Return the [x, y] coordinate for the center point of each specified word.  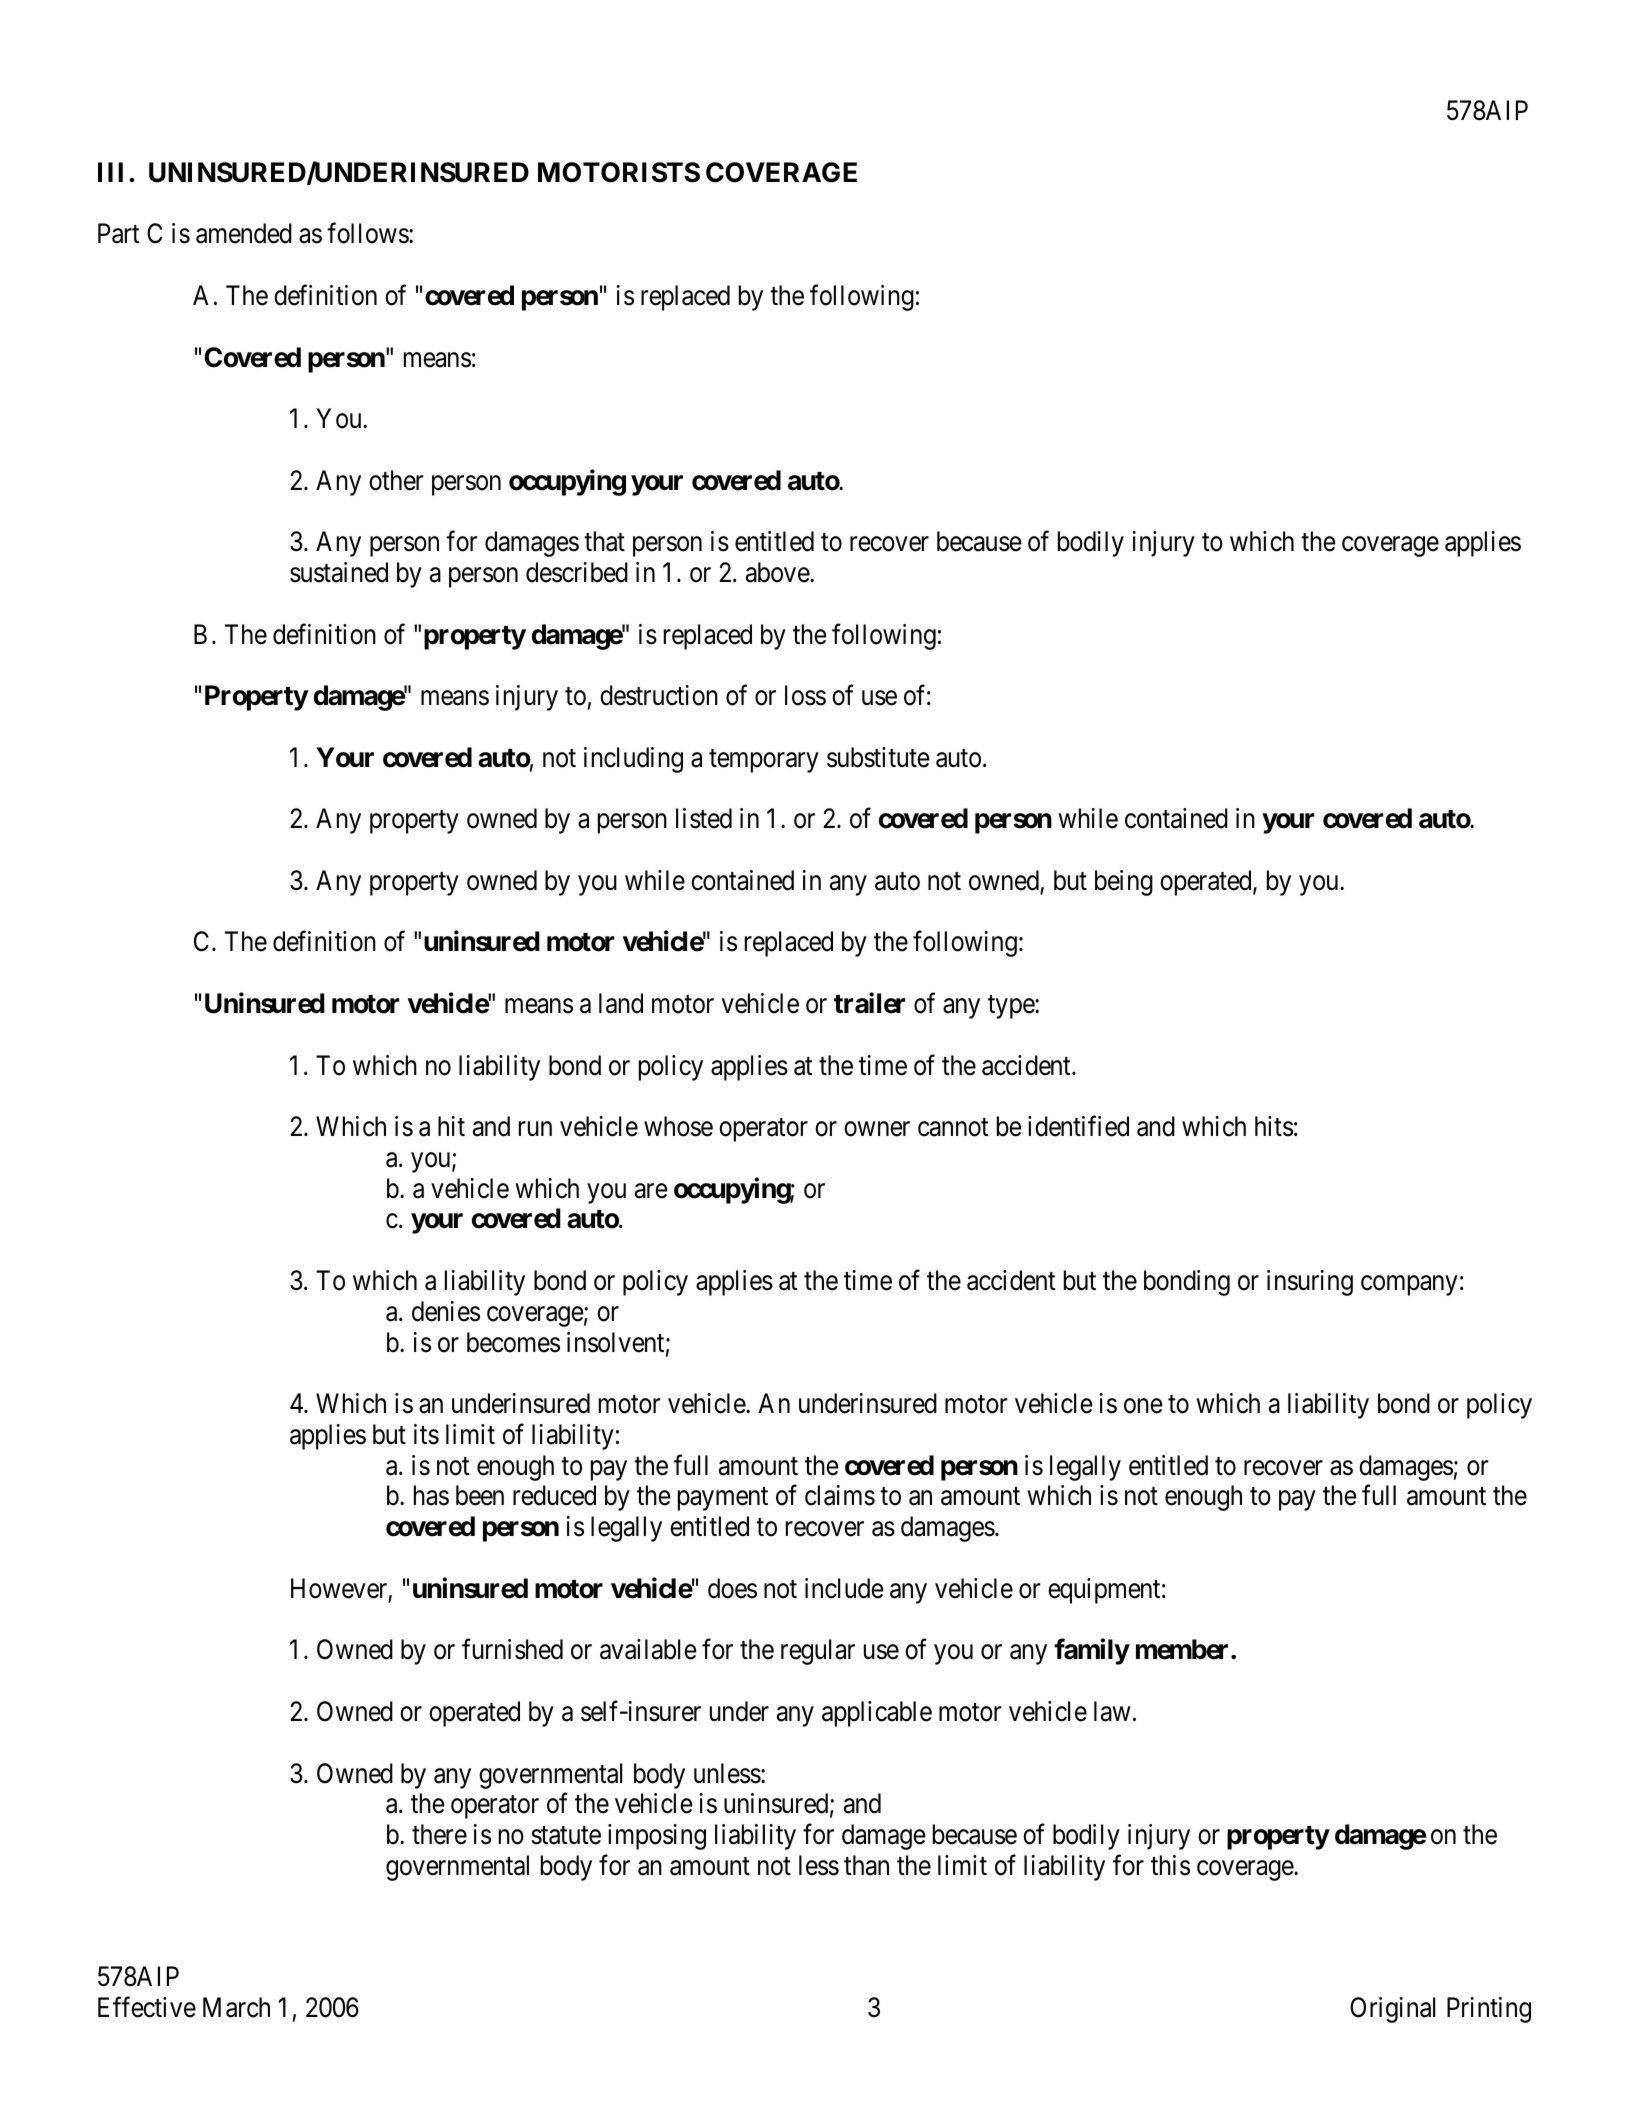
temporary [764, 761]
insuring [1310, 1283]
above [778, 572]
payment [723, 1499]
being [1124, 883]
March [236, 2007]
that [604, 541]
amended [244, 233]
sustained [339, 572]
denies [446, 1311]
